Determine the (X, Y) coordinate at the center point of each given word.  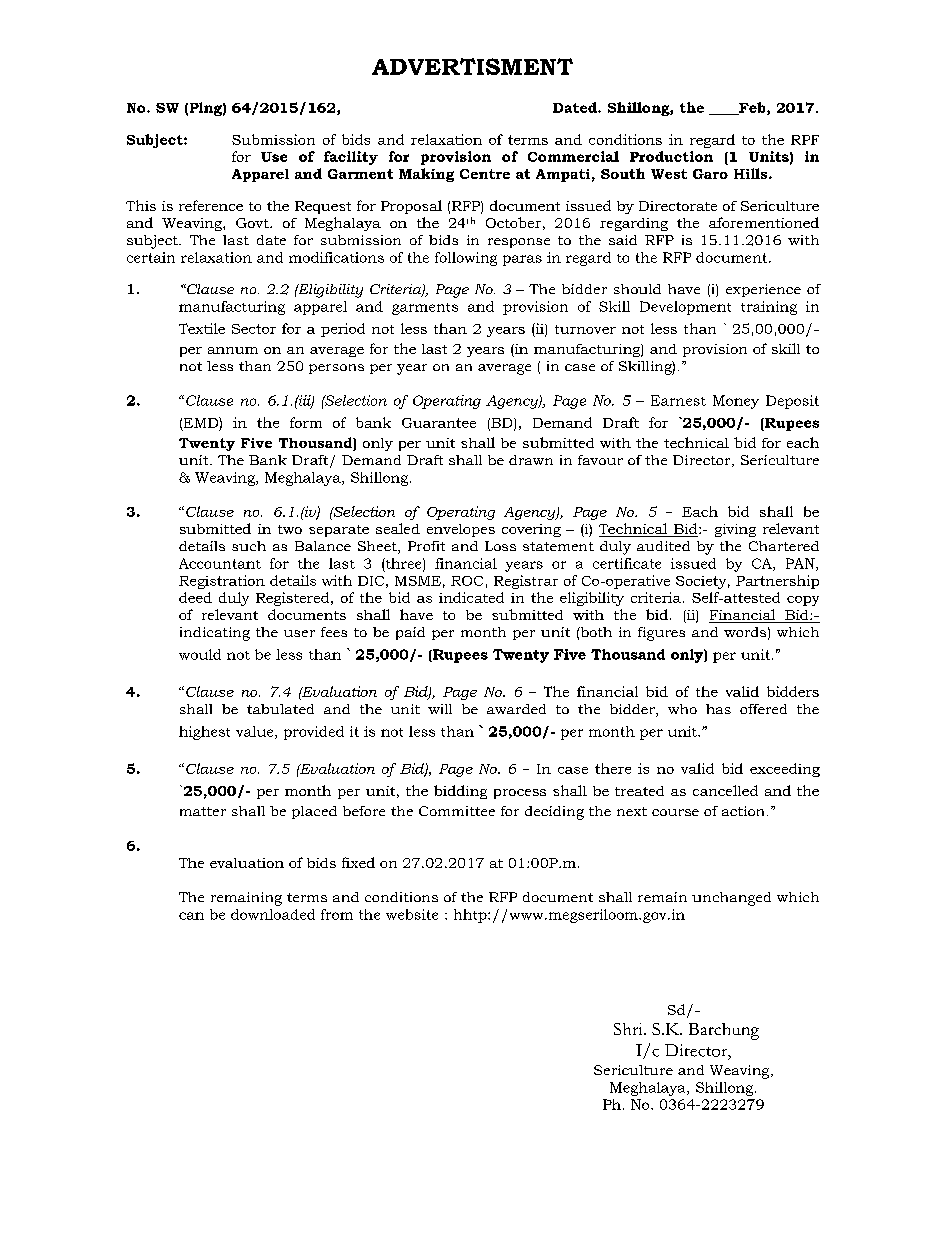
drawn (531, 460)
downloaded (273, 914)
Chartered (784, 546)
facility (351, 158)
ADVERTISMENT (472, 66)
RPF (805, 140)
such (249, 546)
